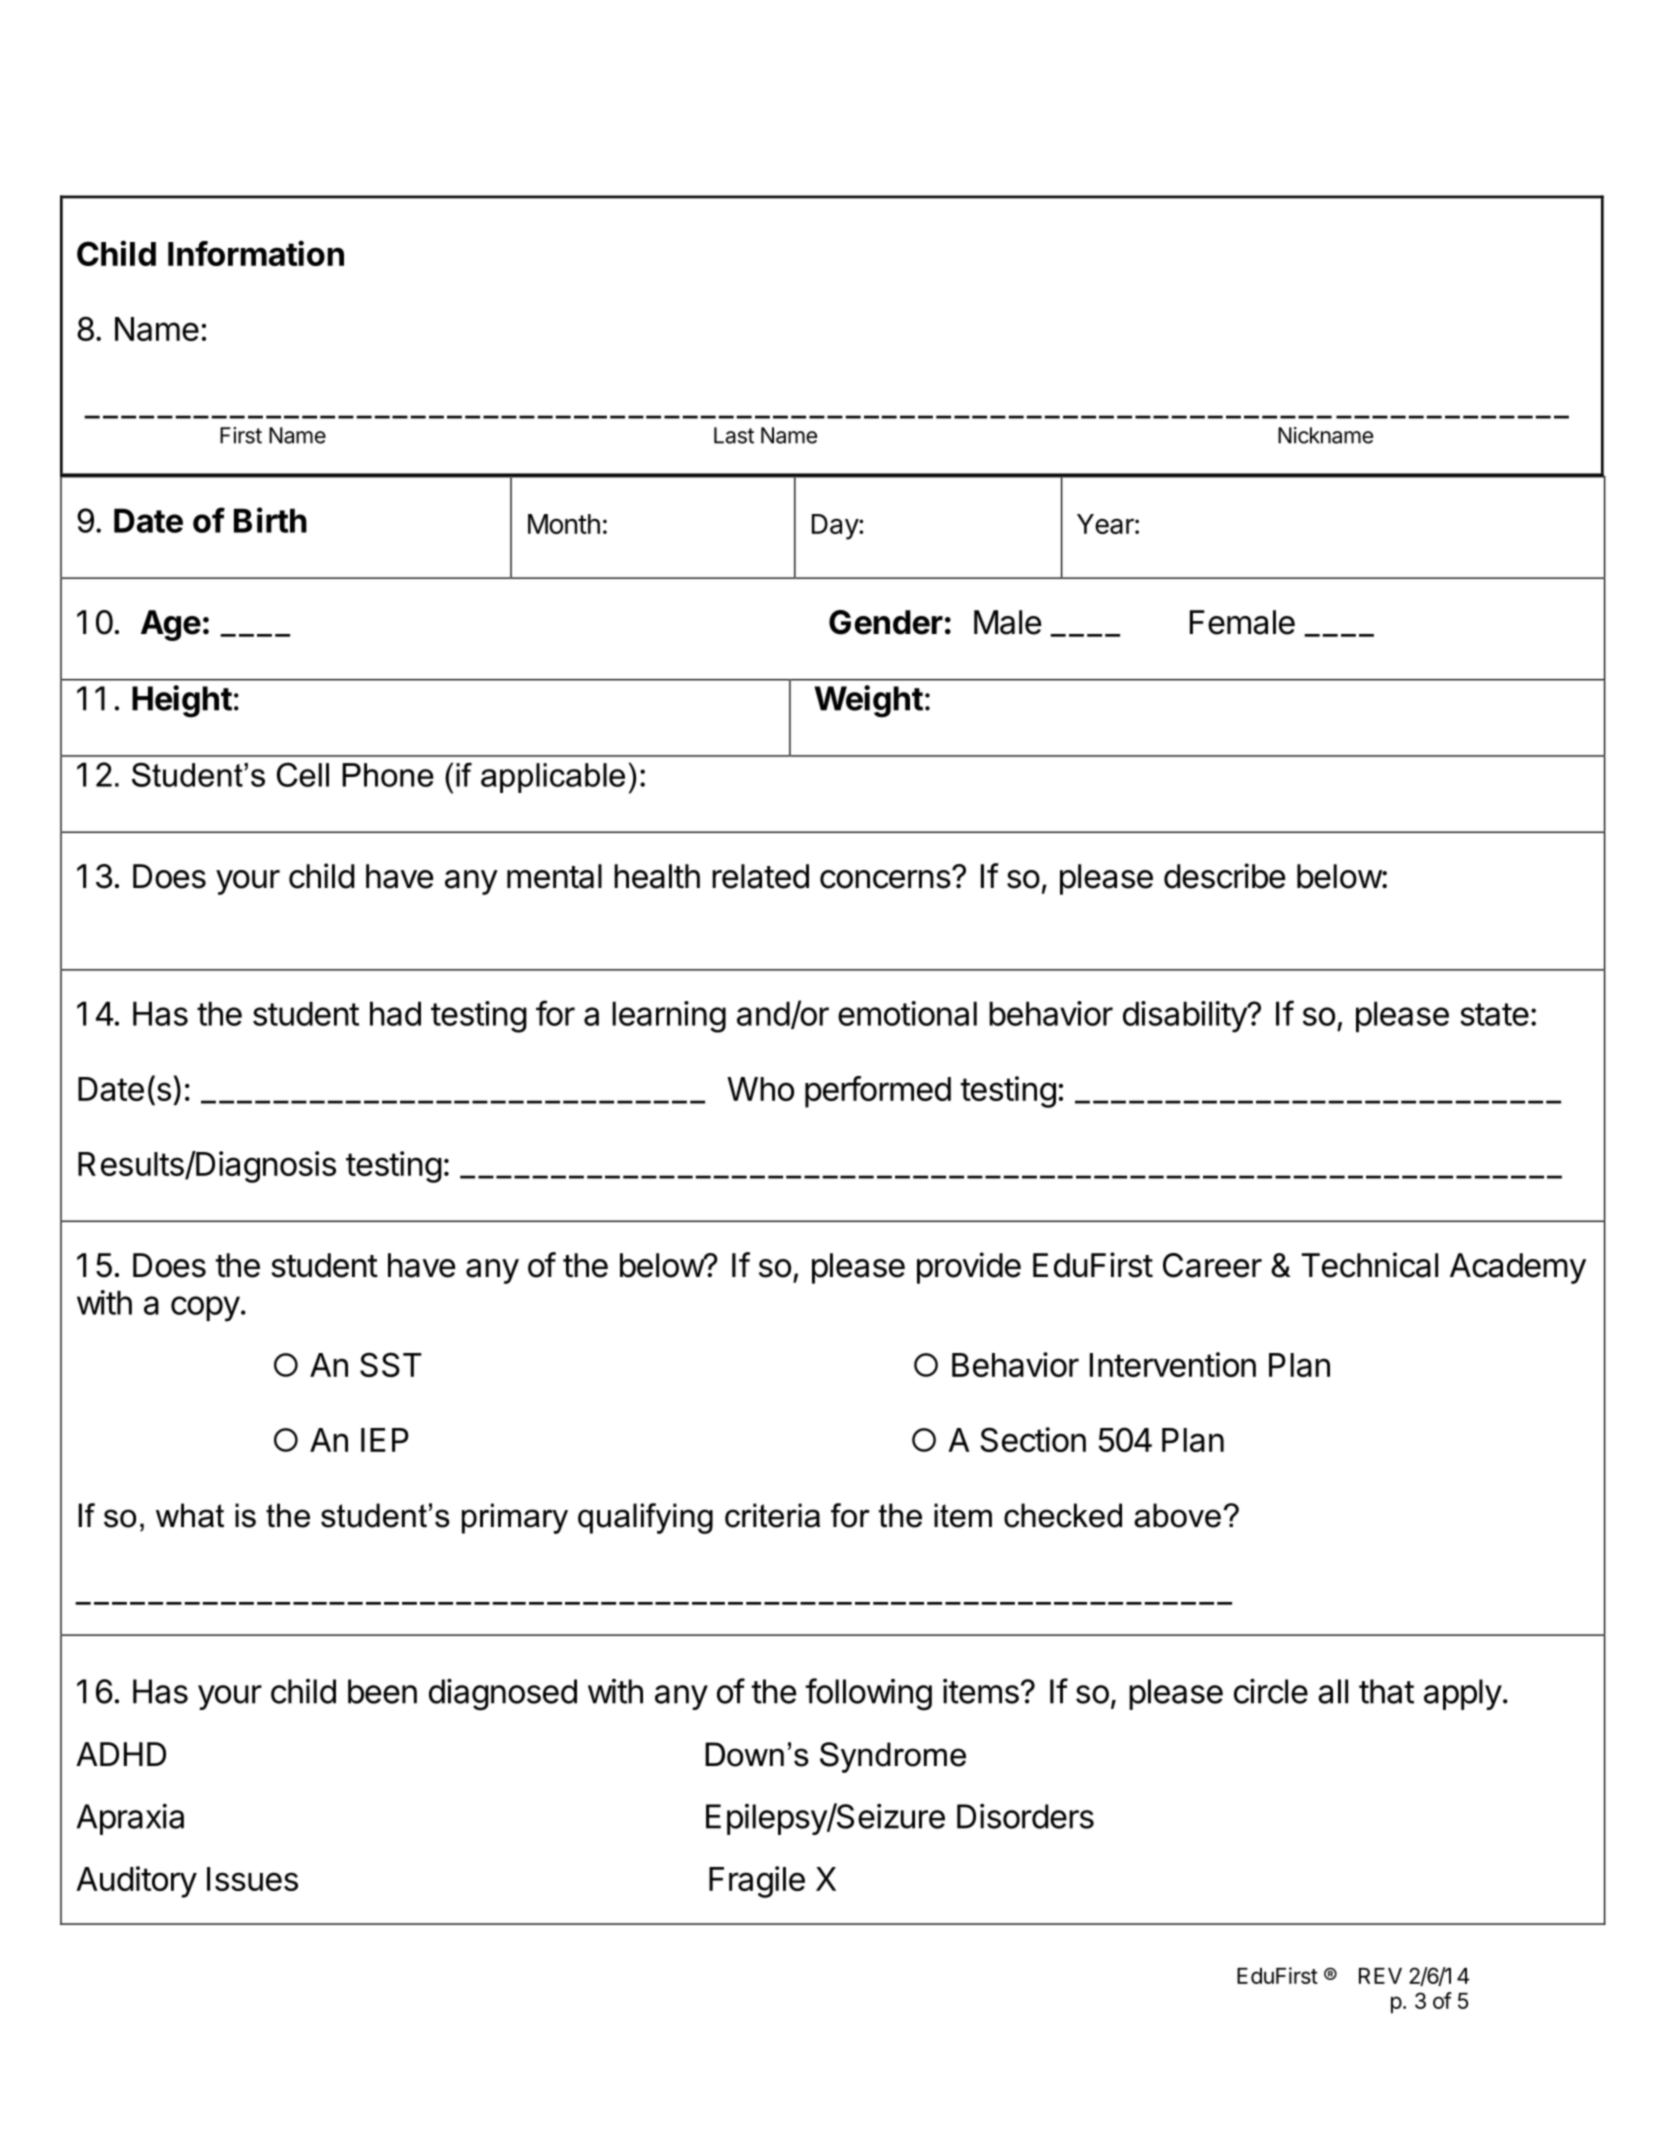 The height and width of the screenshot is (2152, 1663). I want to click on describe, so click(1224, 876).
